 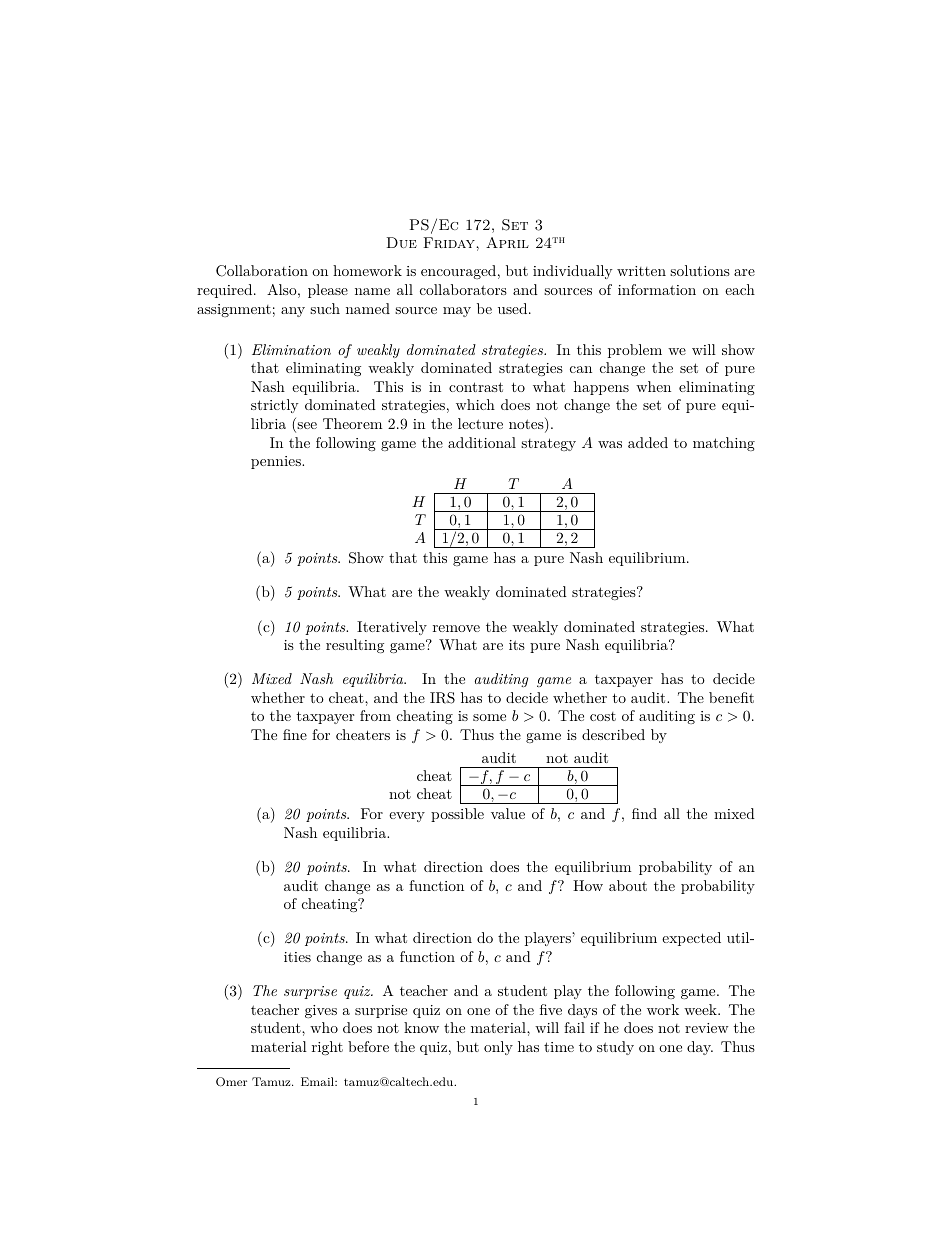 What do you see at coordinates (517, 645) in the image?
I see `its` at bounding box center [517, 645].
